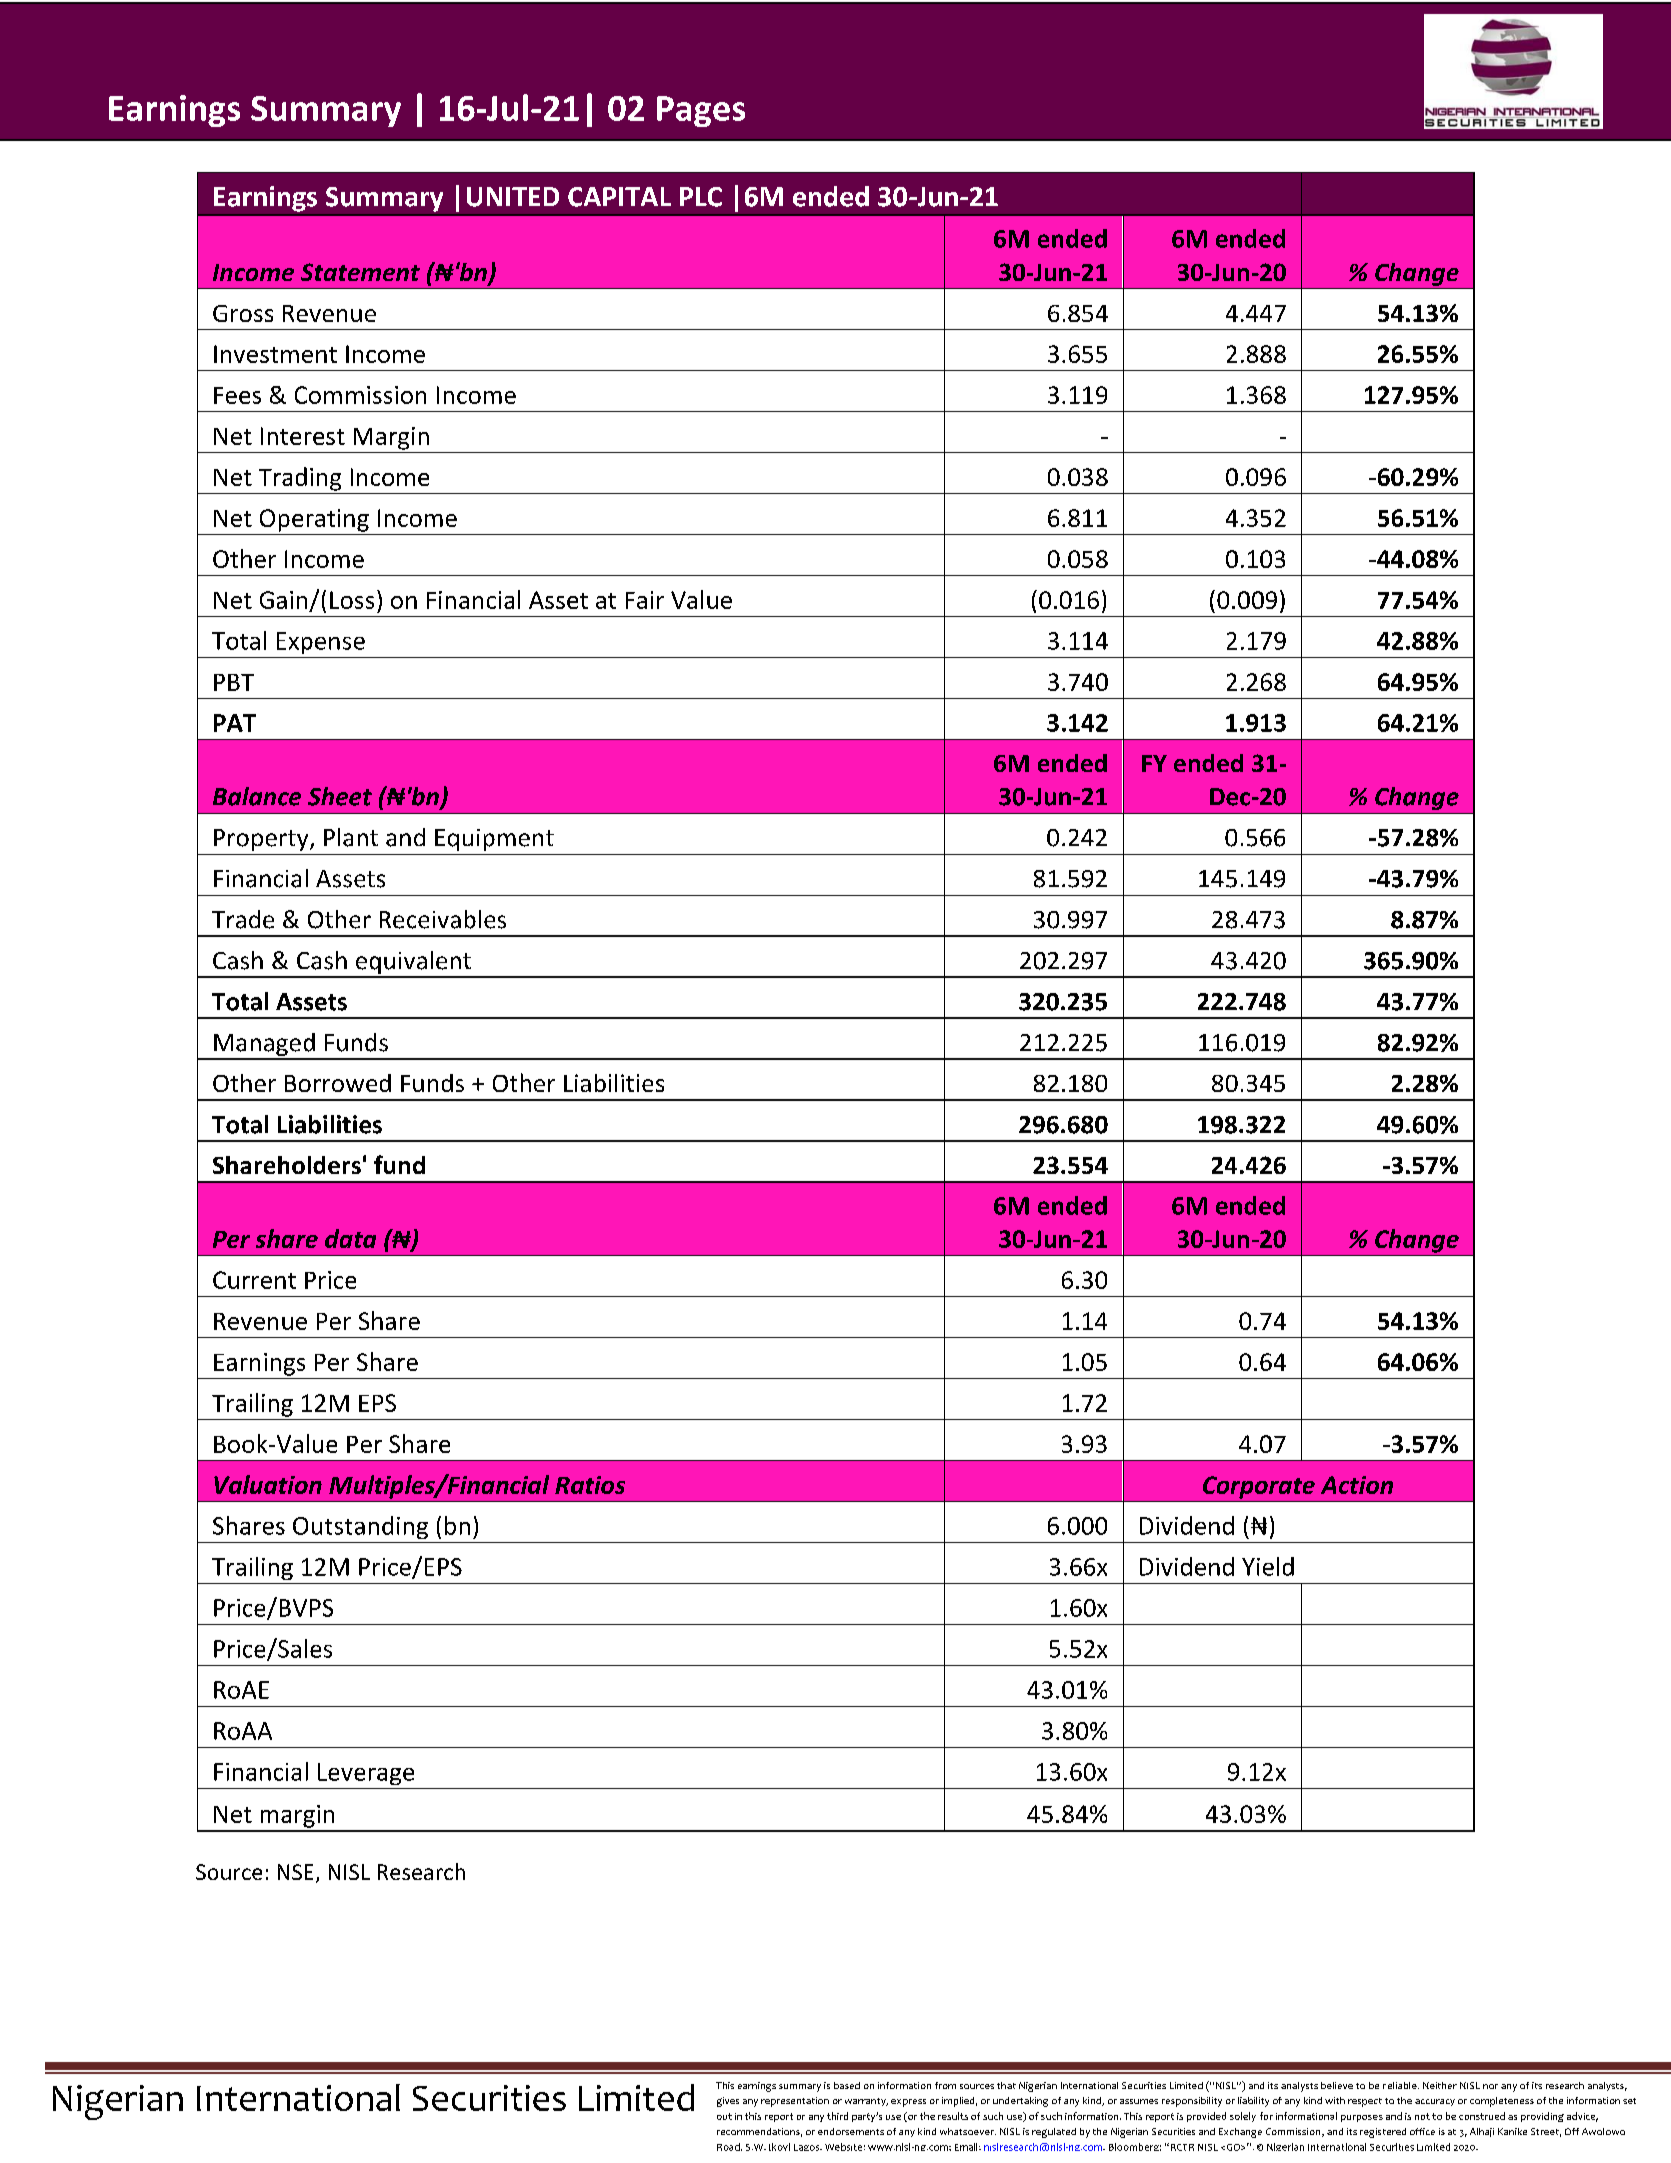  What do you see at coordinates (590, 1485) in the screenshot?
I see `Ratios` at bounding box center [590, 1485].
